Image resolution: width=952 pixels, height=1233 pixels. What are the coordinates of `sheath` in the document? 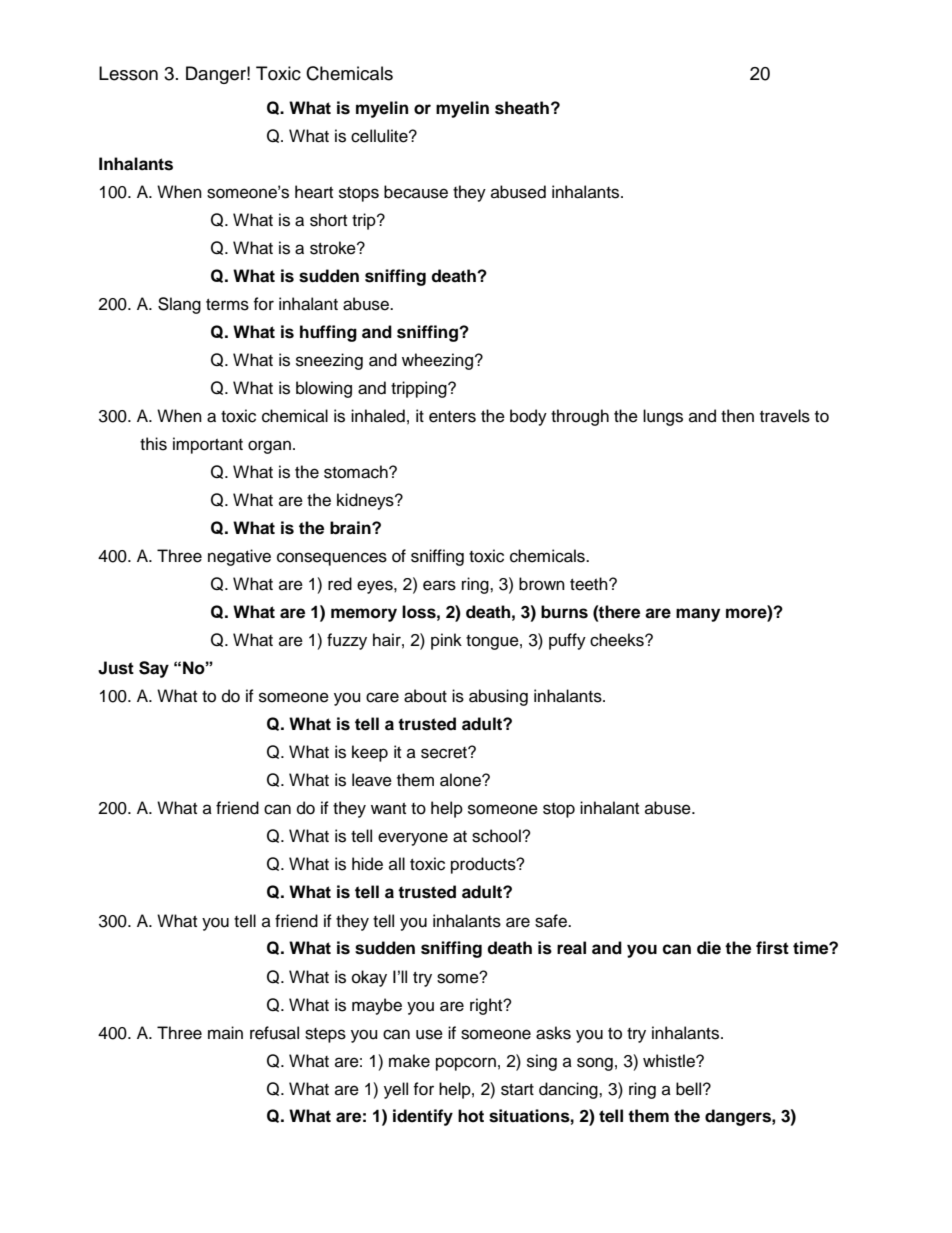 It's located at (523, 108).
